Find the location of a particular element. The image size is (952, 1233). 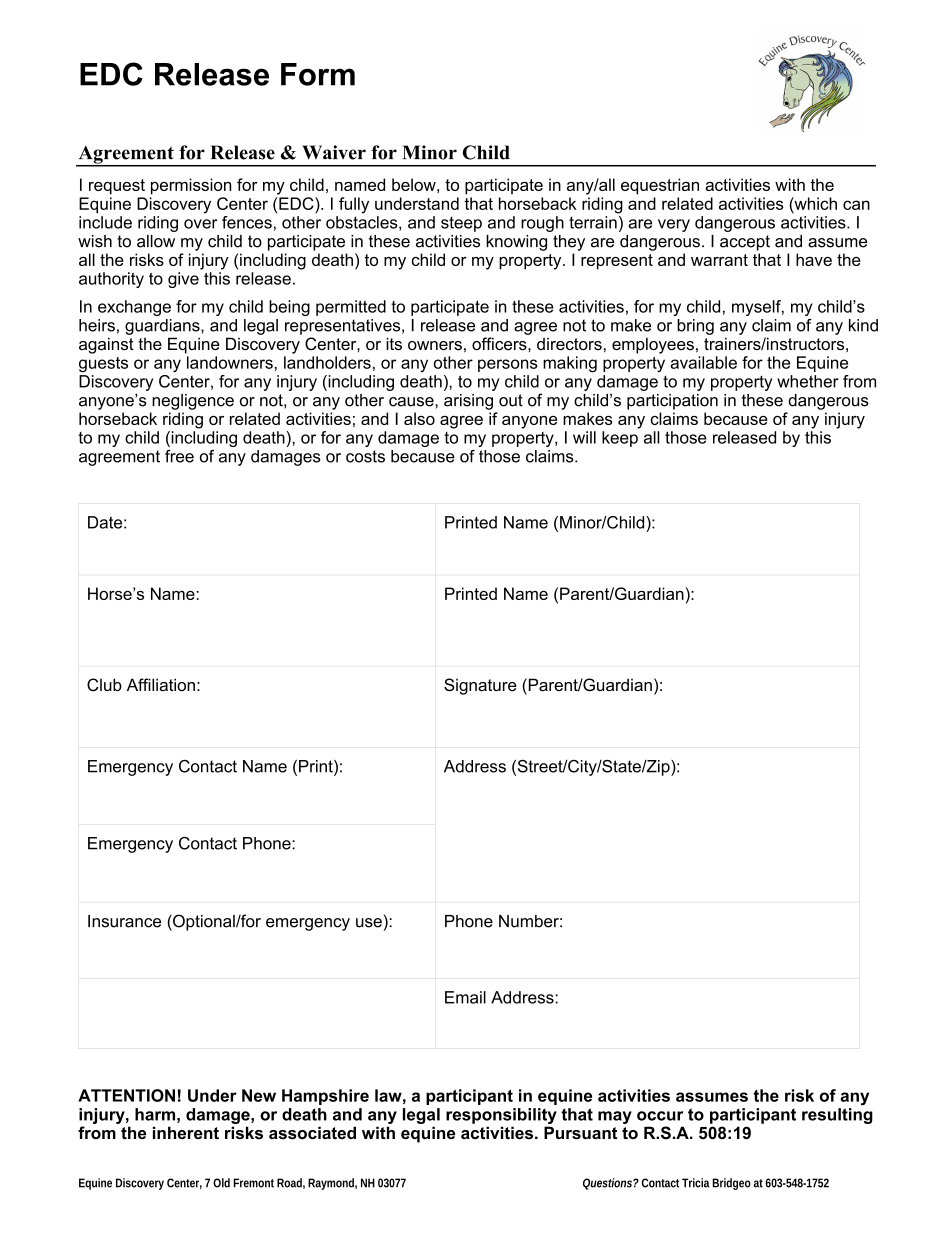

permission is located at coordinates (191, 186).
